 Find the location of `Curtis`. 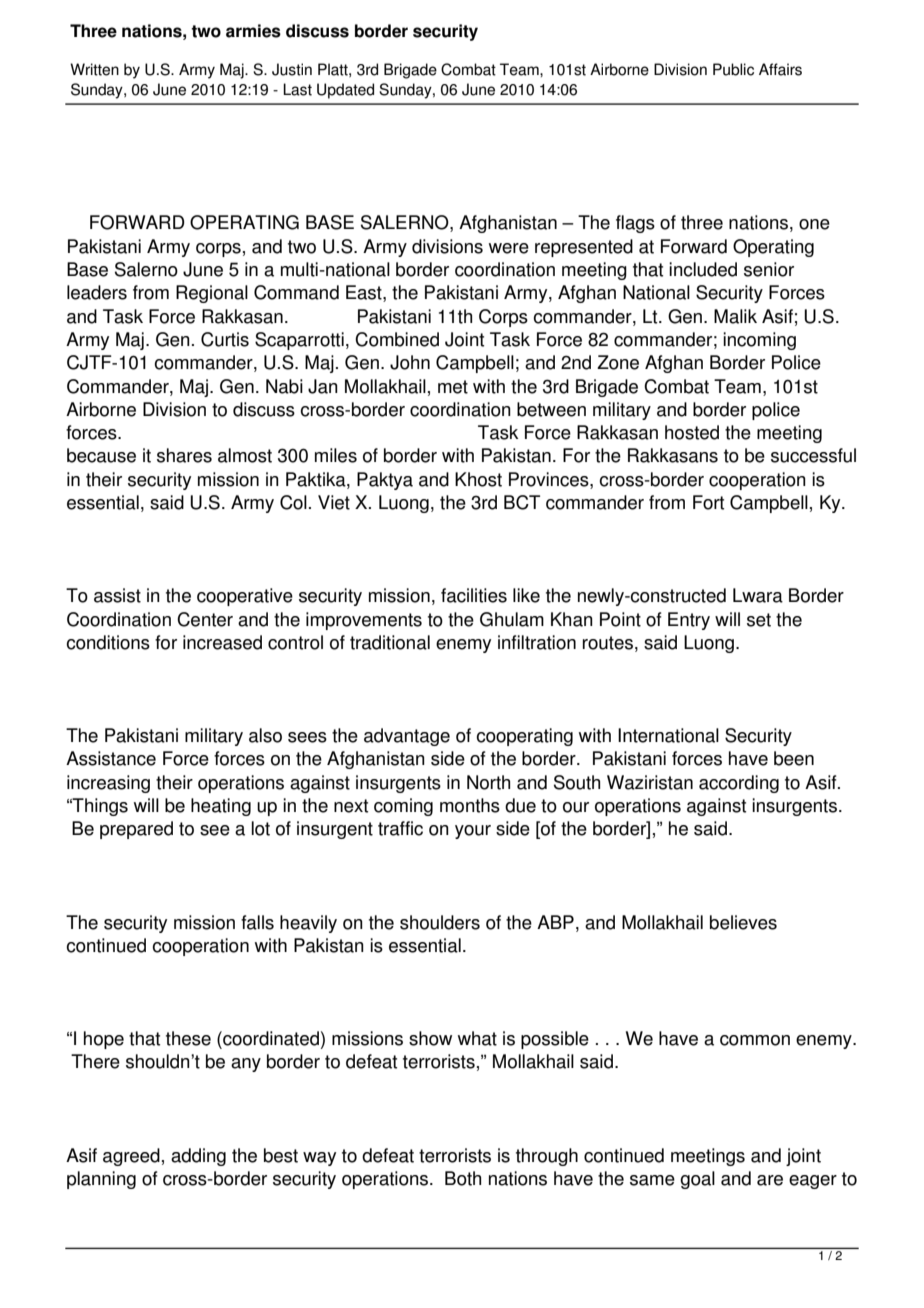

Curtis is located at coordinates (225, 339).
